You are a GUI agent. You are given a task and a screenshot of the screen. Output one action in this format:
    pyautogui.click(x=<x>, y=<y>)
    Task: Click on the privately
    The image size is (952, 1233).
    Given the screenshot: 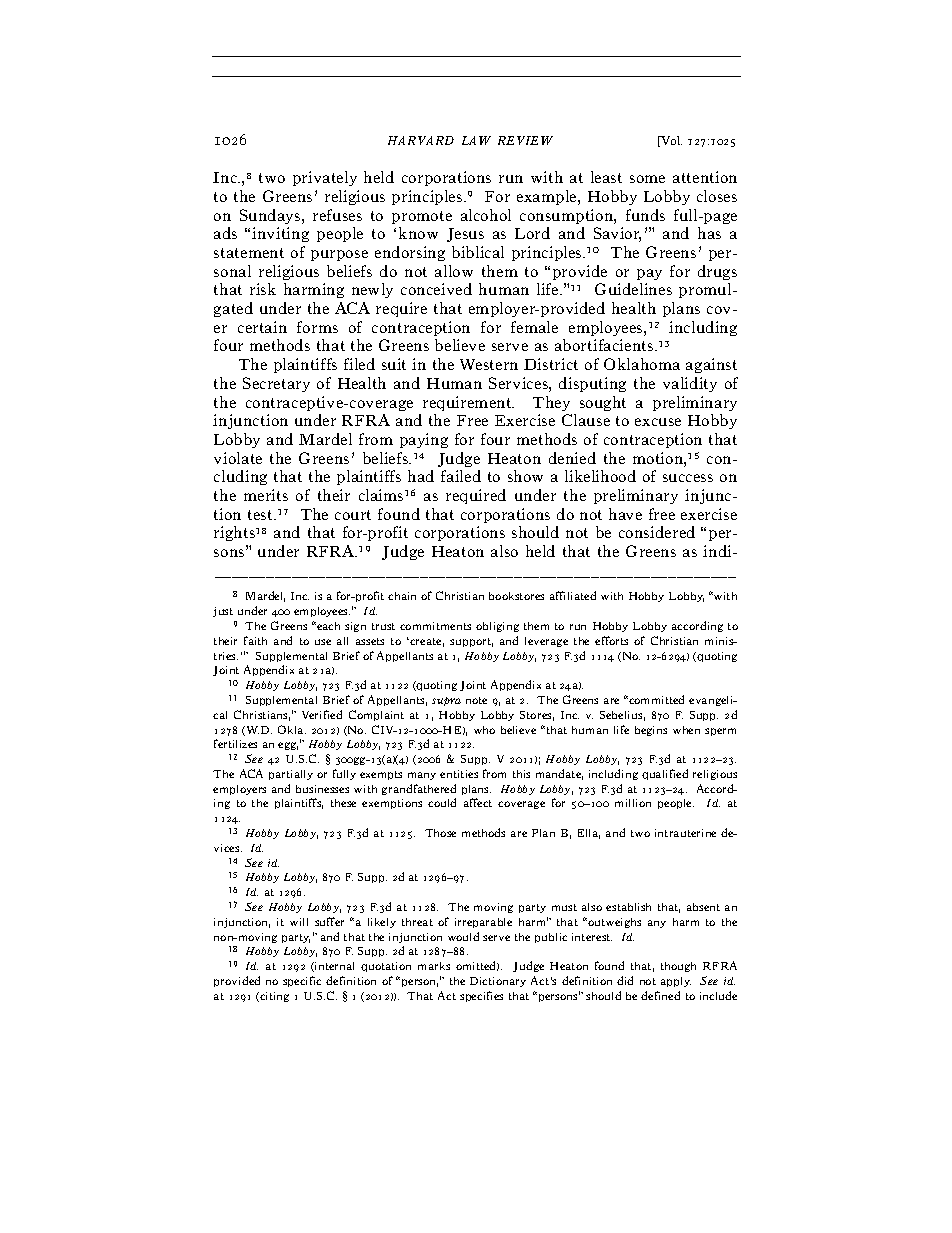 What is the action you would take?
    pyautogui.click(x=325, y=178)
